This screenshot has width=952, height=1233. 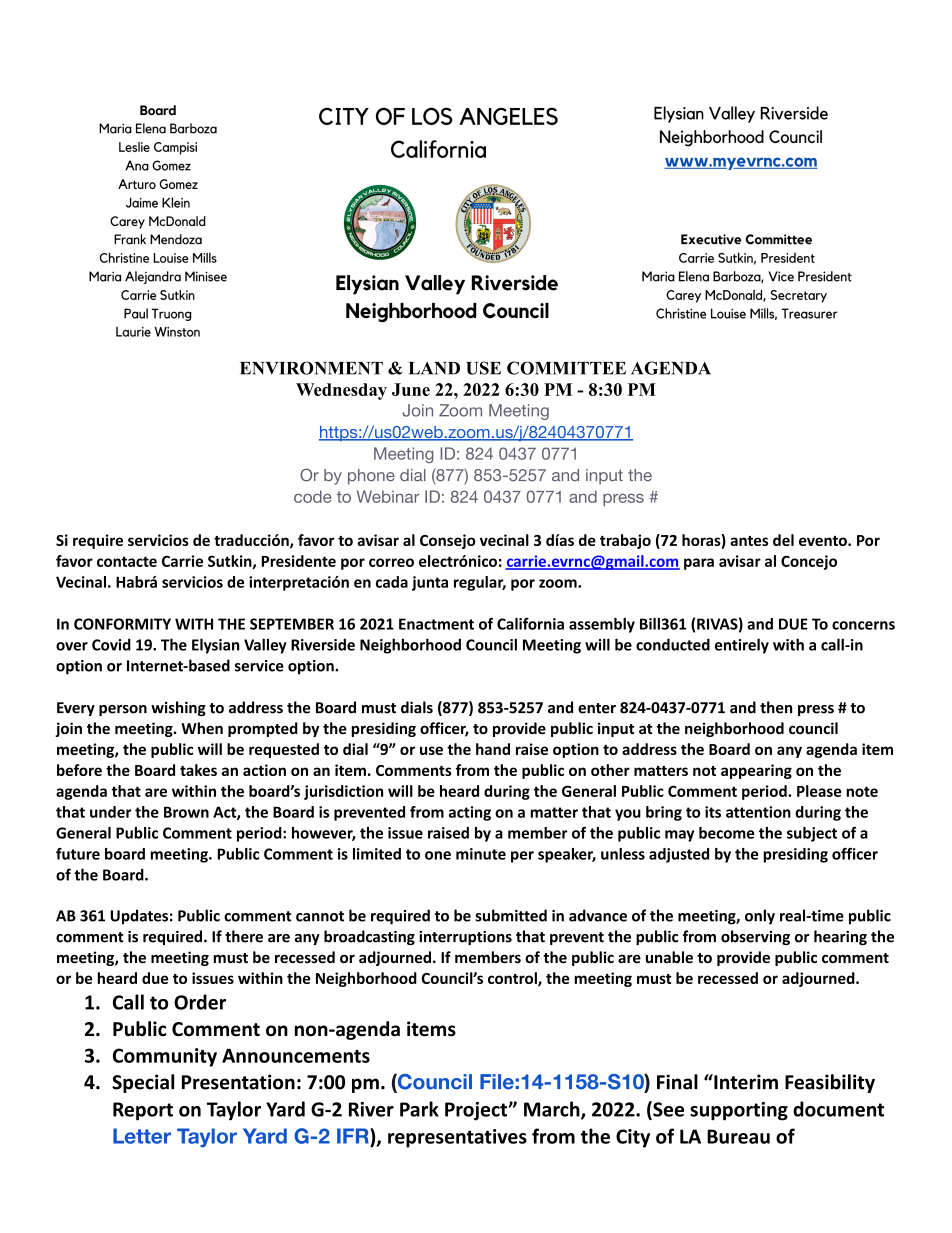 What do you see at coordinates (143, 1111) in the screenshot?
I see `Report` at bounding box center [143, 1111].
